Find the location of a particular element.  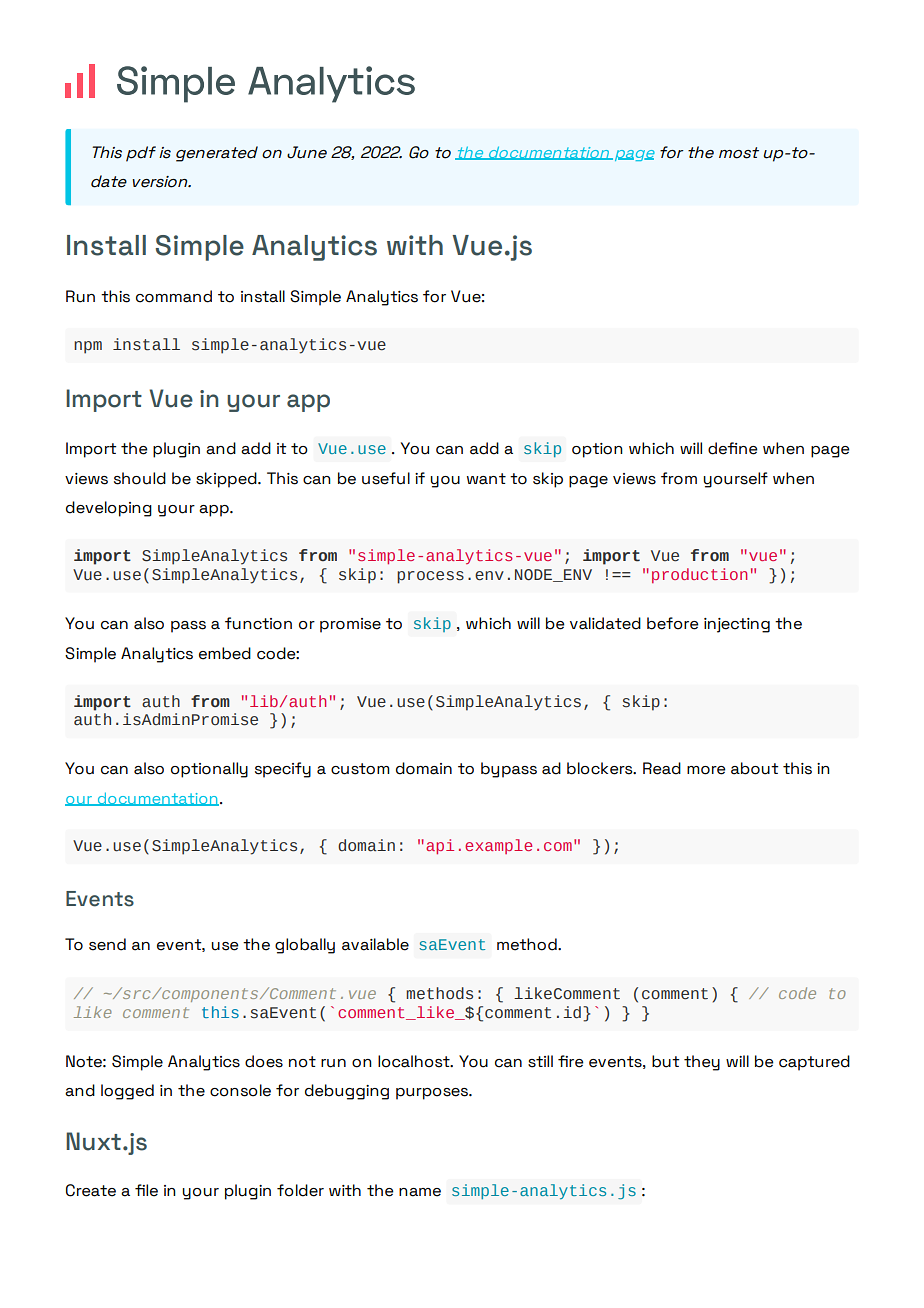

injecting is located at coordinates (737, 625).
